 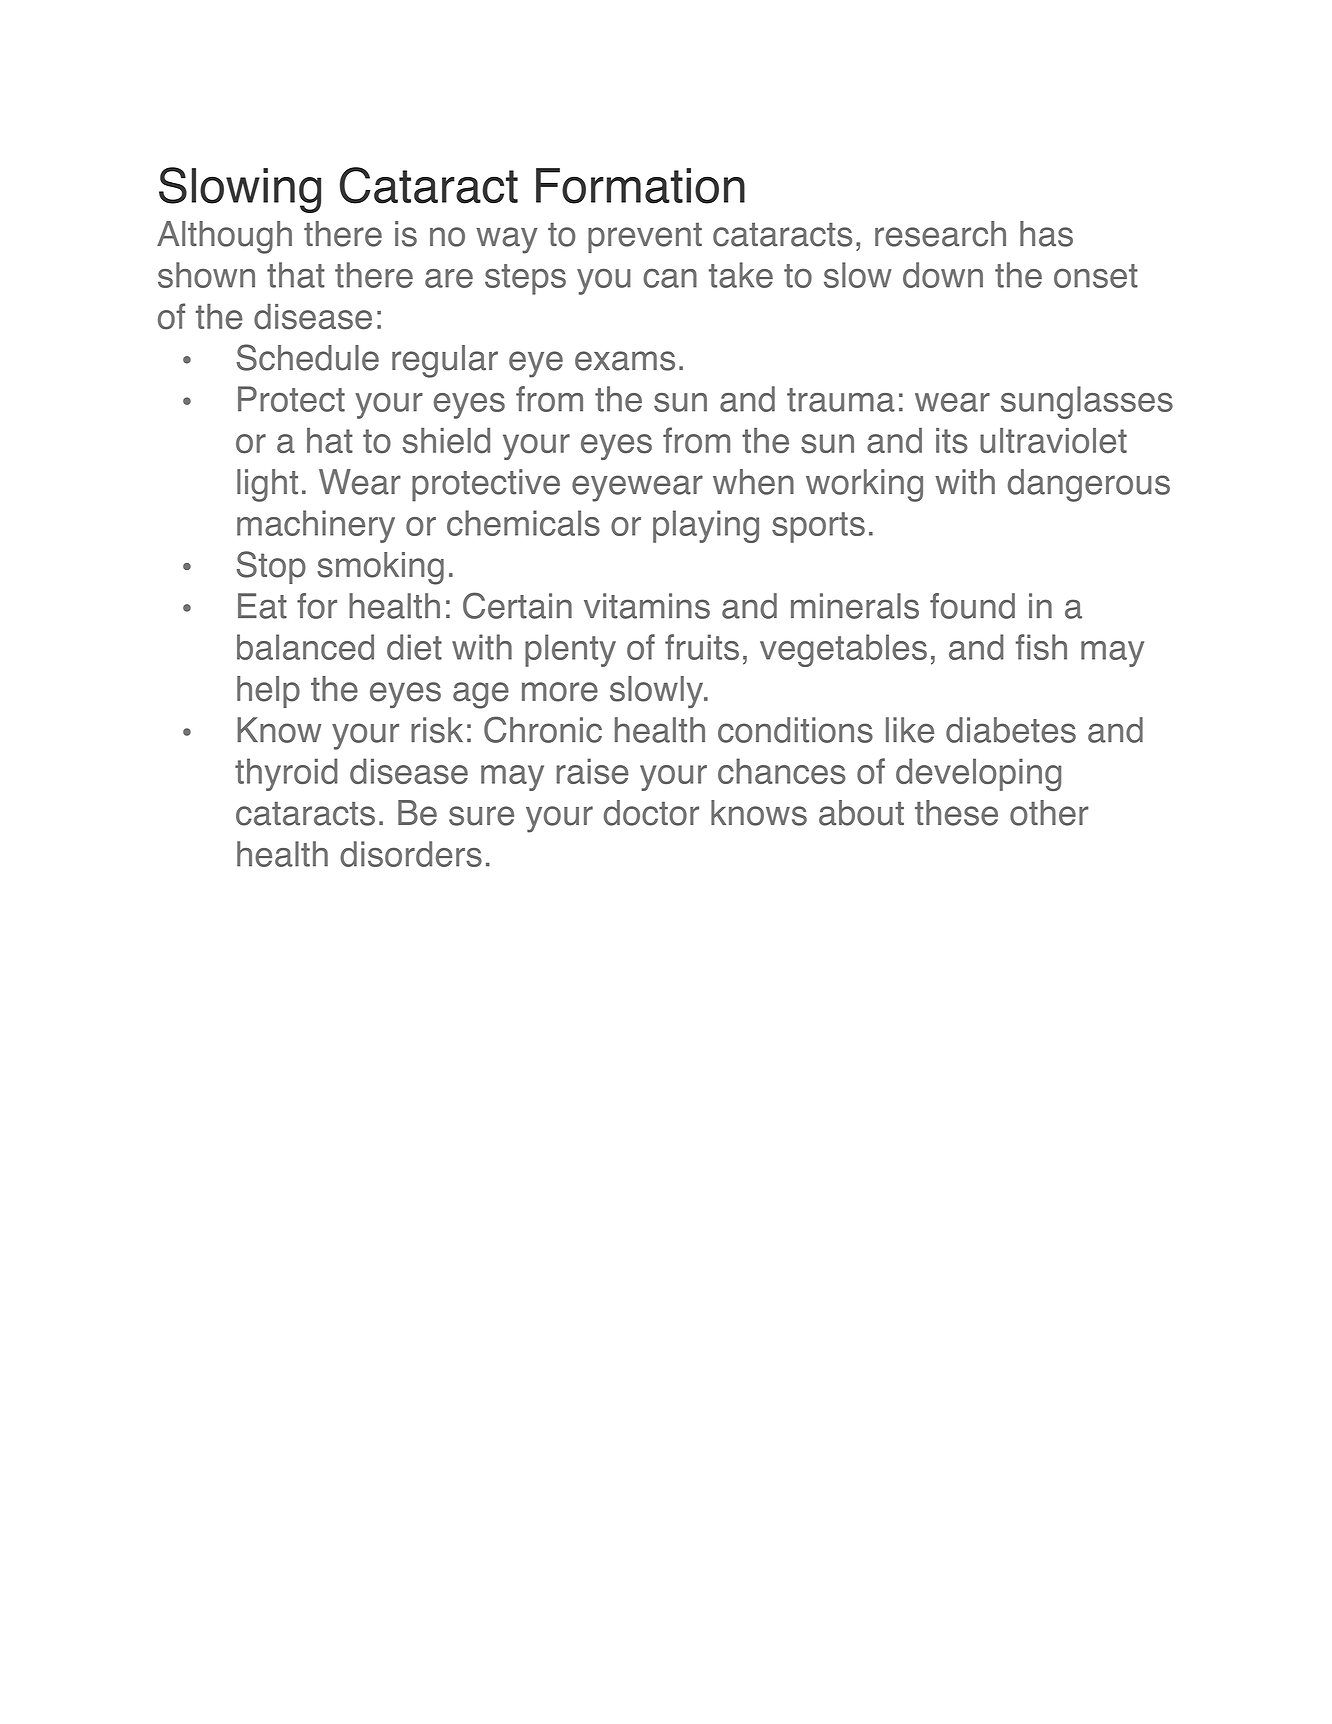 What do you see at coordinates (224, 237) in the document?
I see `Although` at bounding box center [224, 237].
